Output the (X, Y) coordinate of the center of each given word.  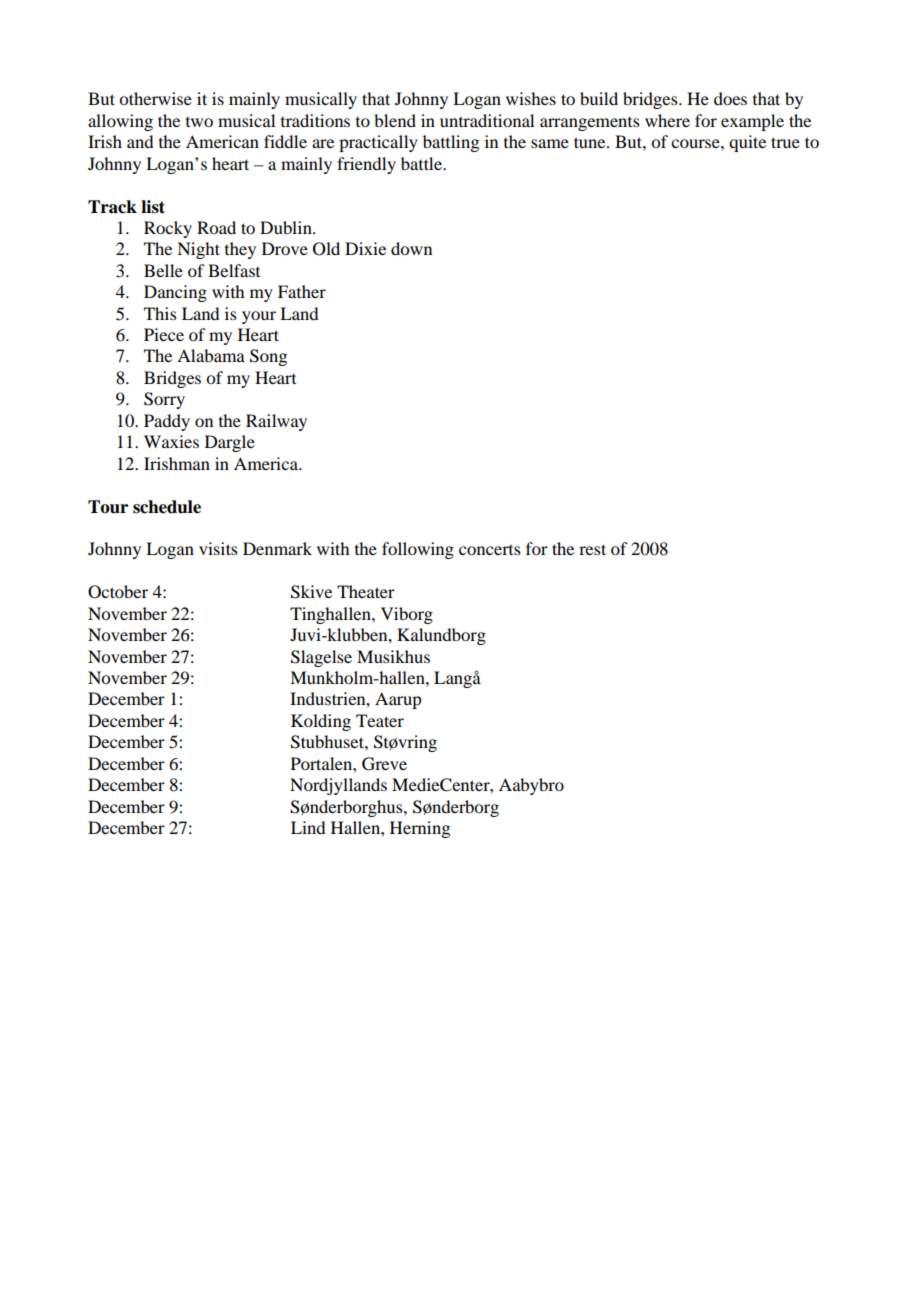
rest (592, 549)
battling (451, 143)
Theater (366, 591)
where (667, 120)
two (199, 122)
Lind (308, 827)
